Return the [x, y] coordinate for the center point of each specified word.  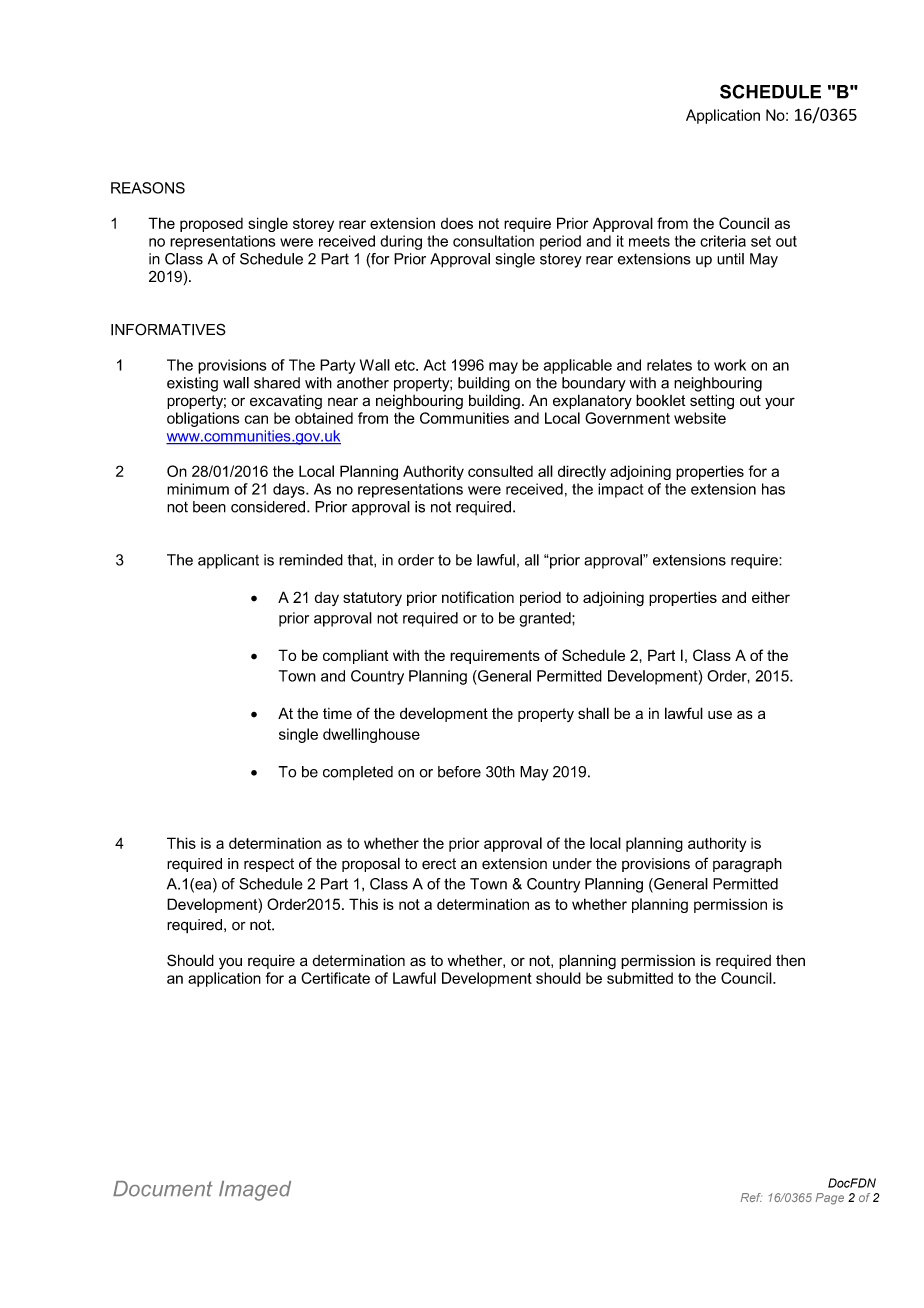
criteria [723, 241]
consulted [500, 471]
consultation [493, 241]
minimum [198, 489]
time [337, 713]
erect [439, 864]
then [790, 961]
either [771, 597]
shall [593, 713]
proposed [211, 225]
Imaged [255, 1191]
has [773, 489]
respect [269, 865]
